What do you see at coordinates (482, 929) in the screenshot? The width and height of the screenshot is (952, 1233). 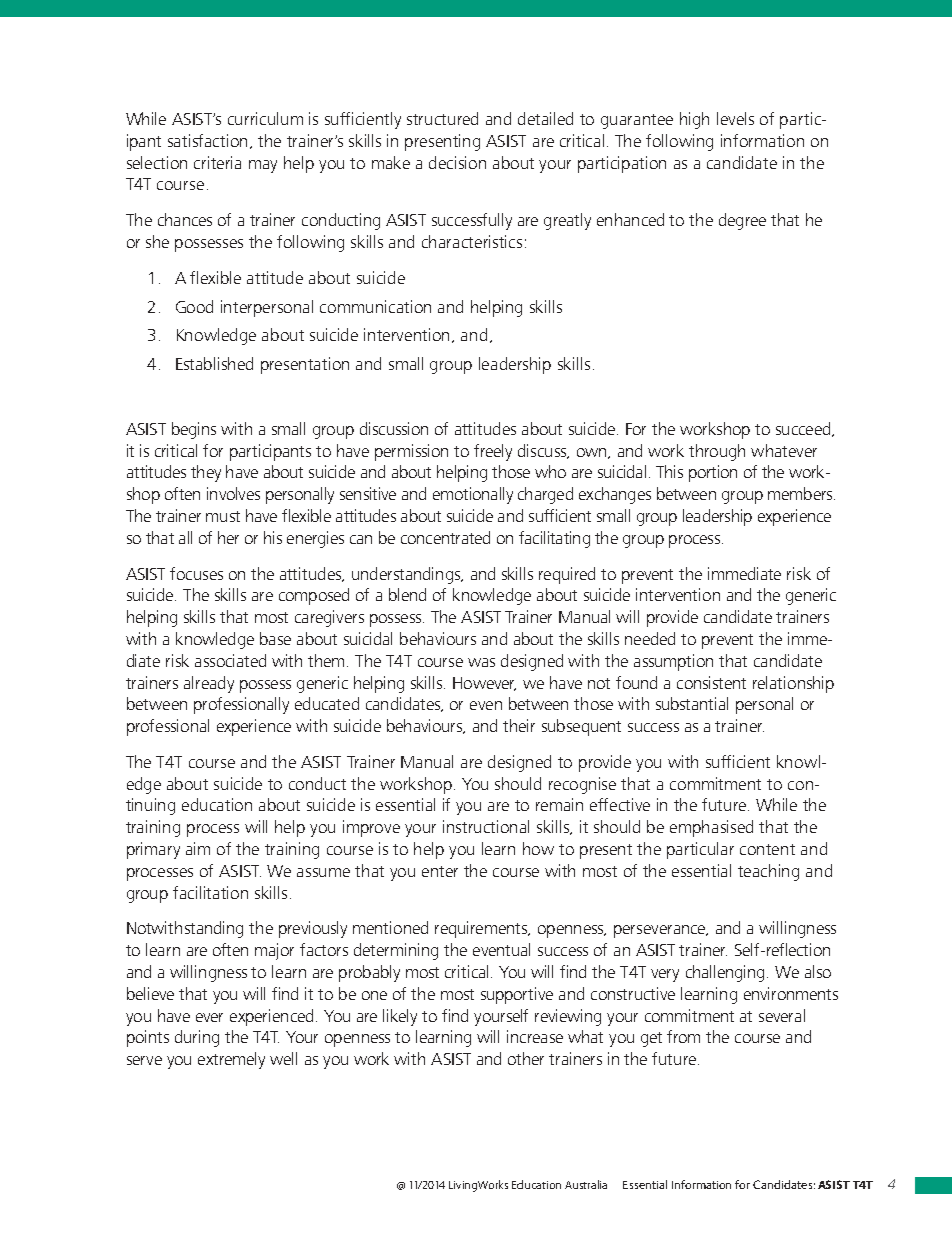 I see `requirements` at bounding box center [482, 929].
